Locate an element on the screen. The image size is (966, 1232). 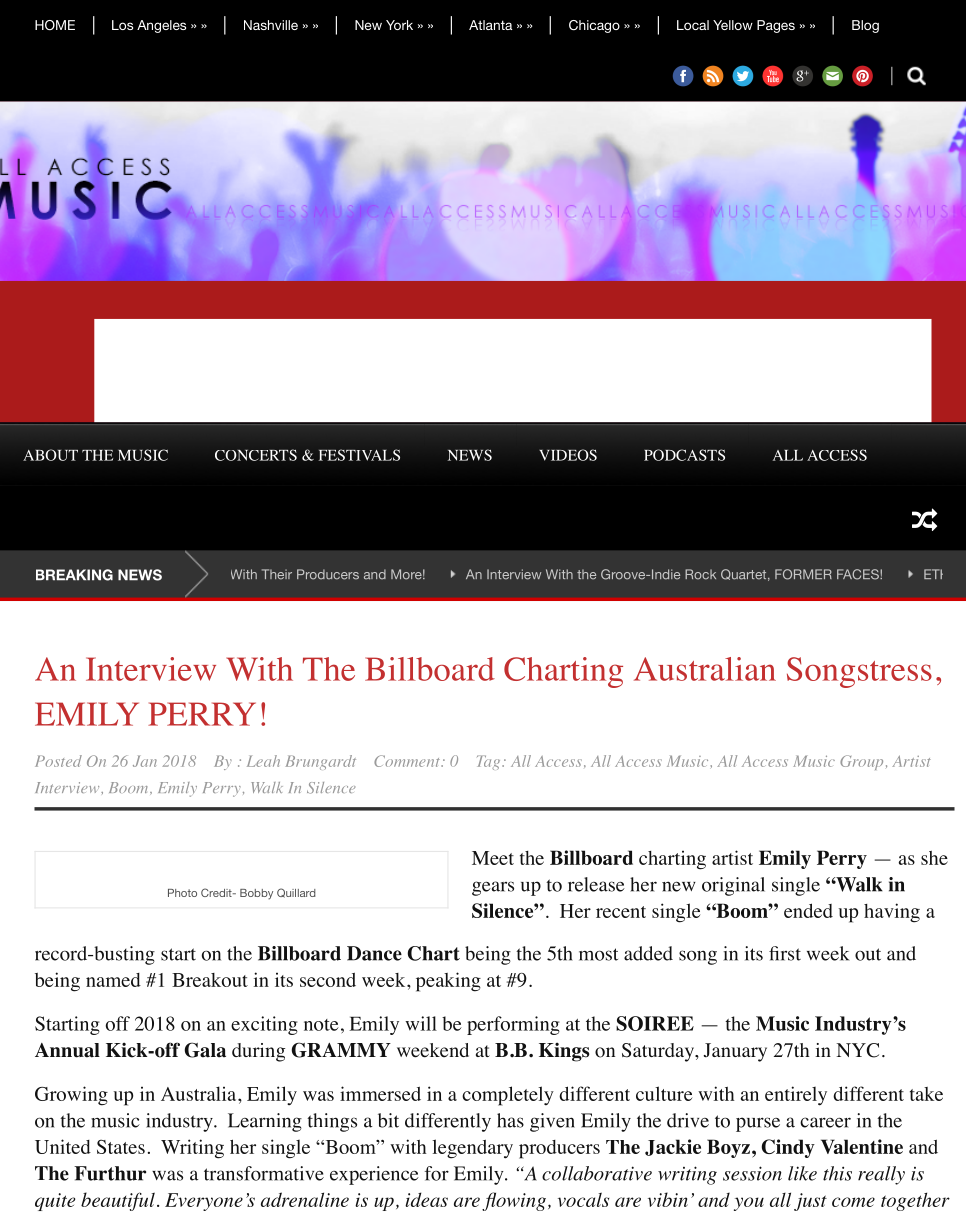
Angeles is located at coordinates (161, 26).
